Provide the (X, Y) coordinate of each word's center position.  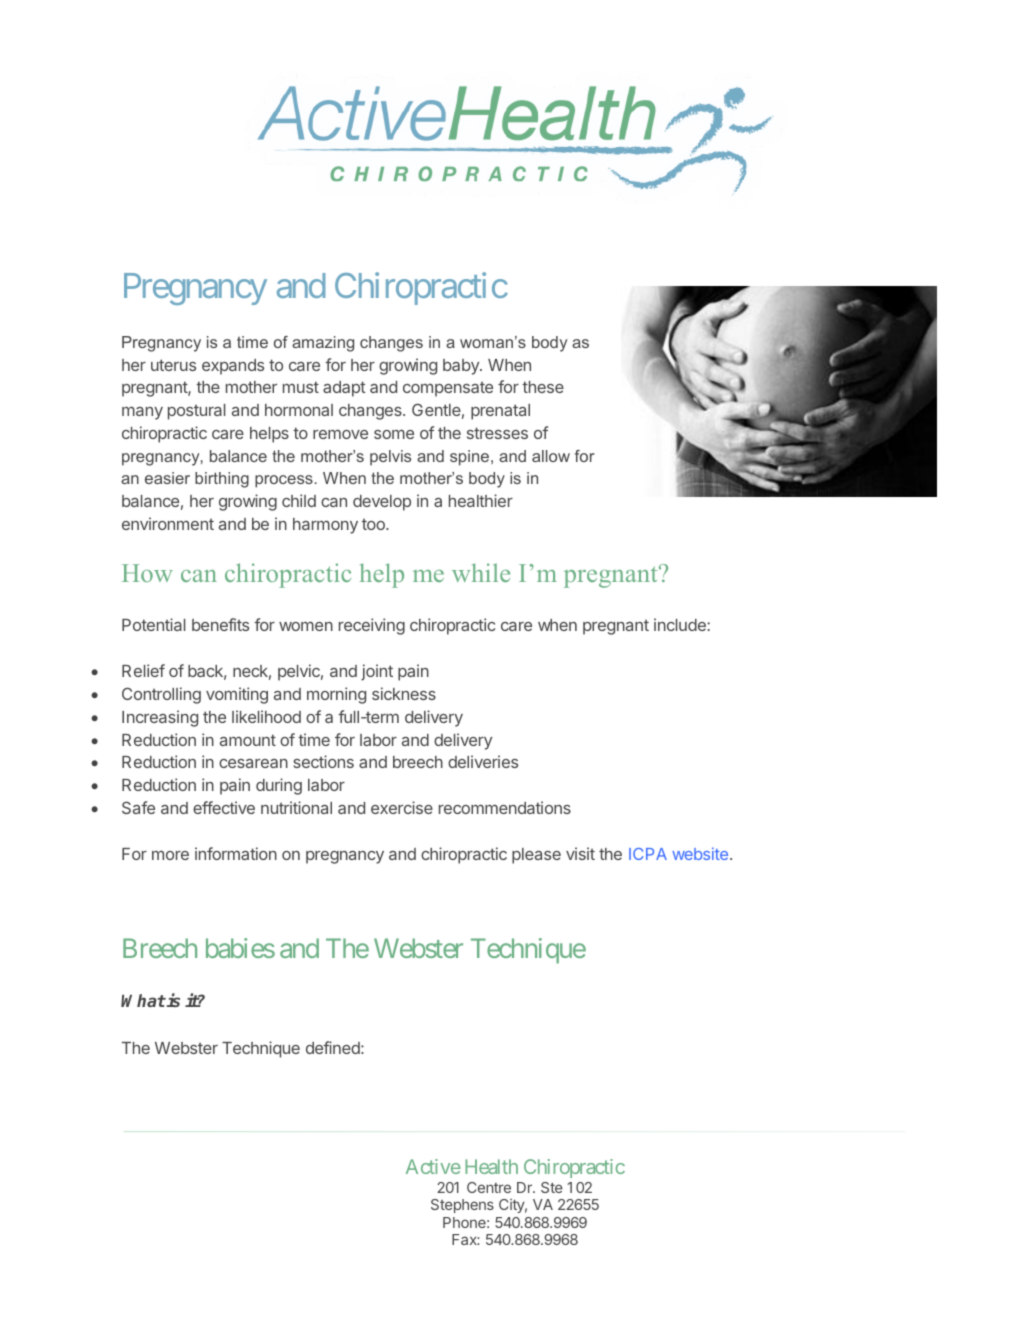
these (543, 387)
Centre (489, 1187)
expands (233, 367)
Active (433, 1166)
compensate (448, 389)
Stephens (462, 1206)
